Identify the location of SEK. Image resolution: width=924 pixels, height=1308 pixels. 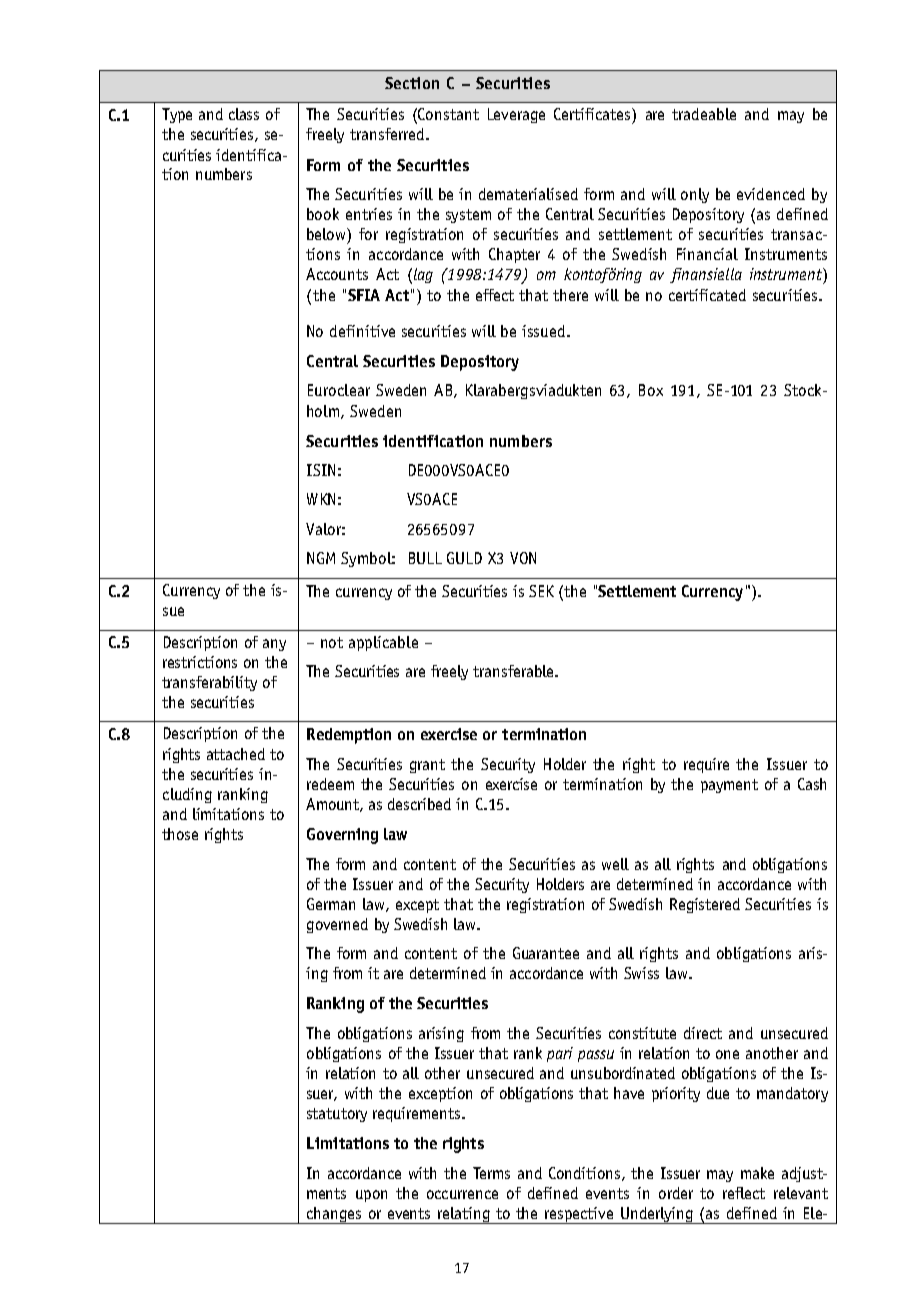
(541, 591).
